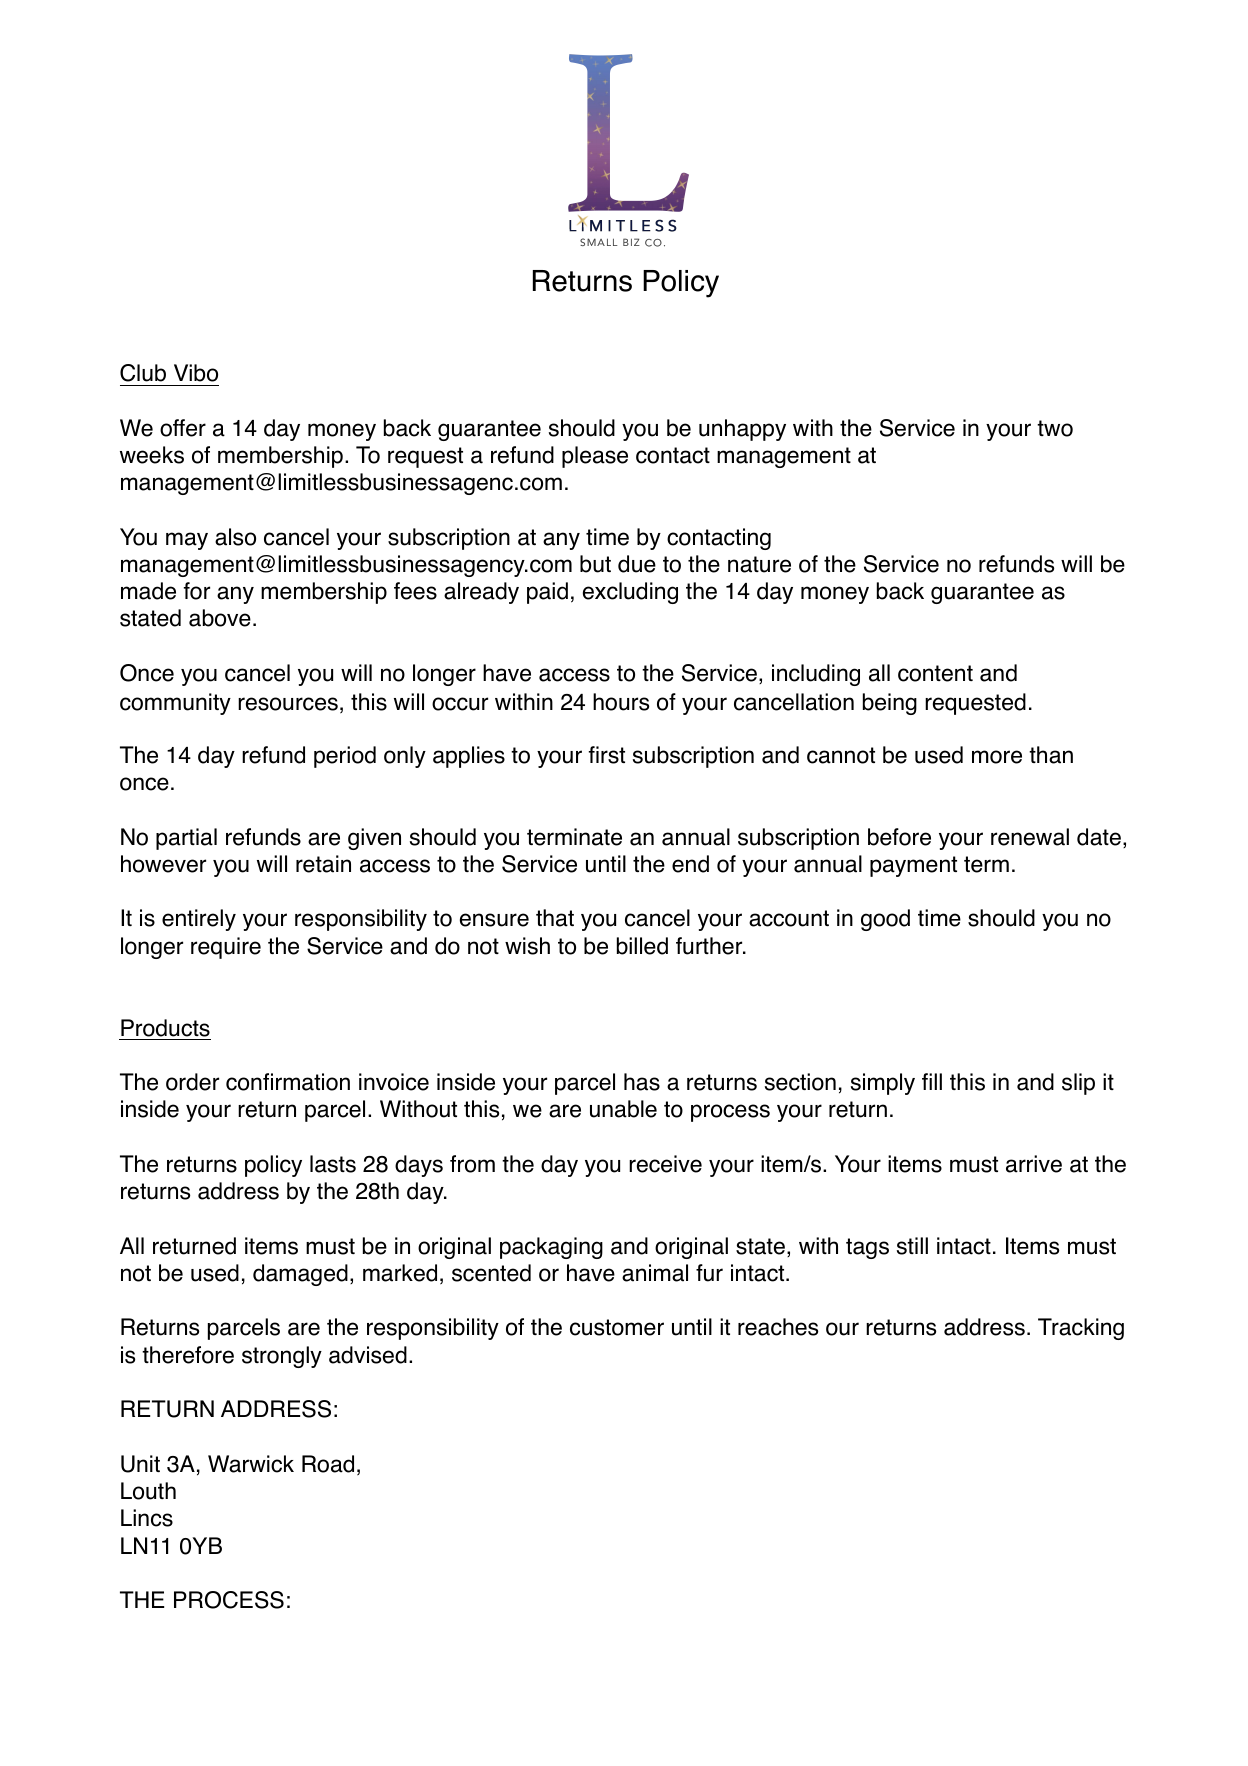  Describe the element at coordinates (226, 948) in the screenshot. I see `require` at that location.
